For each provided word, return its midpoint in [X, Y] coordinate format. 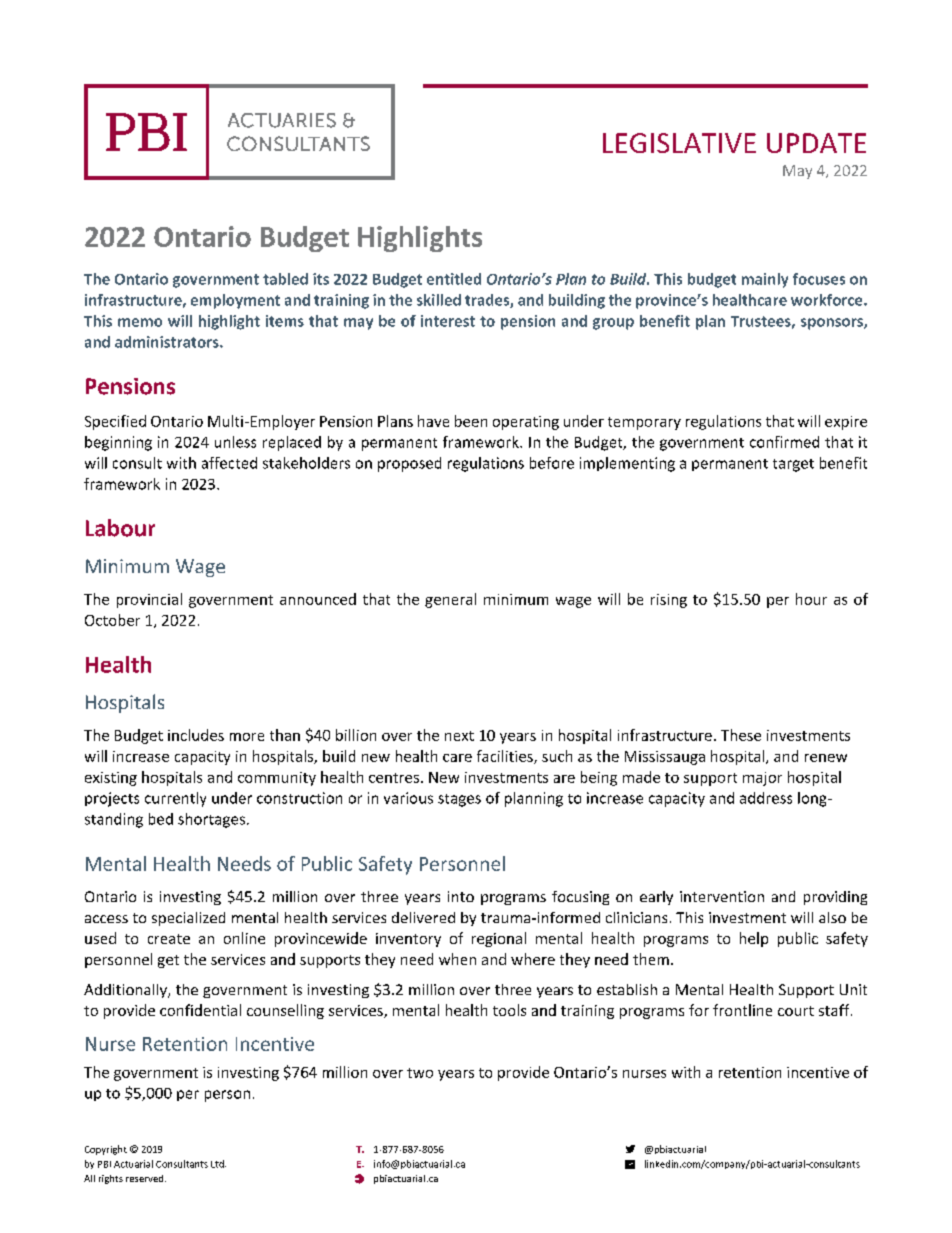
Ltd [218, 1164]
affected [229, 463]
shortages [211, 820]
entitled [454, 279]
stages [459, 800]
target [793, 465]
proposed [409, 464]
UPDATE [816, 143]
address [766, 798]
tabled [285, 279]
